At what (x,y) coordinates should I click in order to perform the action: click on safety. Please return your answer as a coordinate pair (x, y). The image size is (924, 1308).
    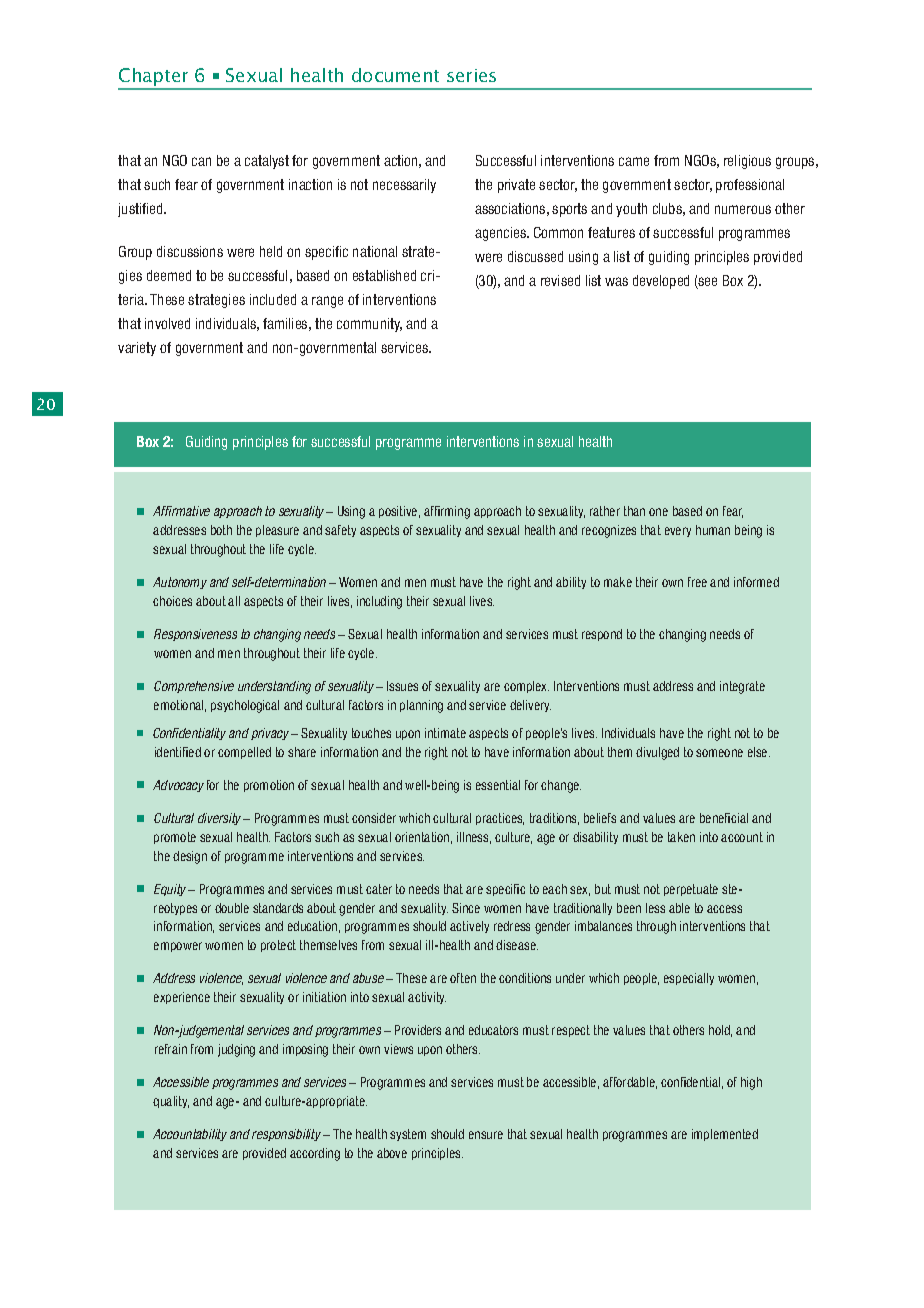
    Looking at the image, I should click on (340, 531).
